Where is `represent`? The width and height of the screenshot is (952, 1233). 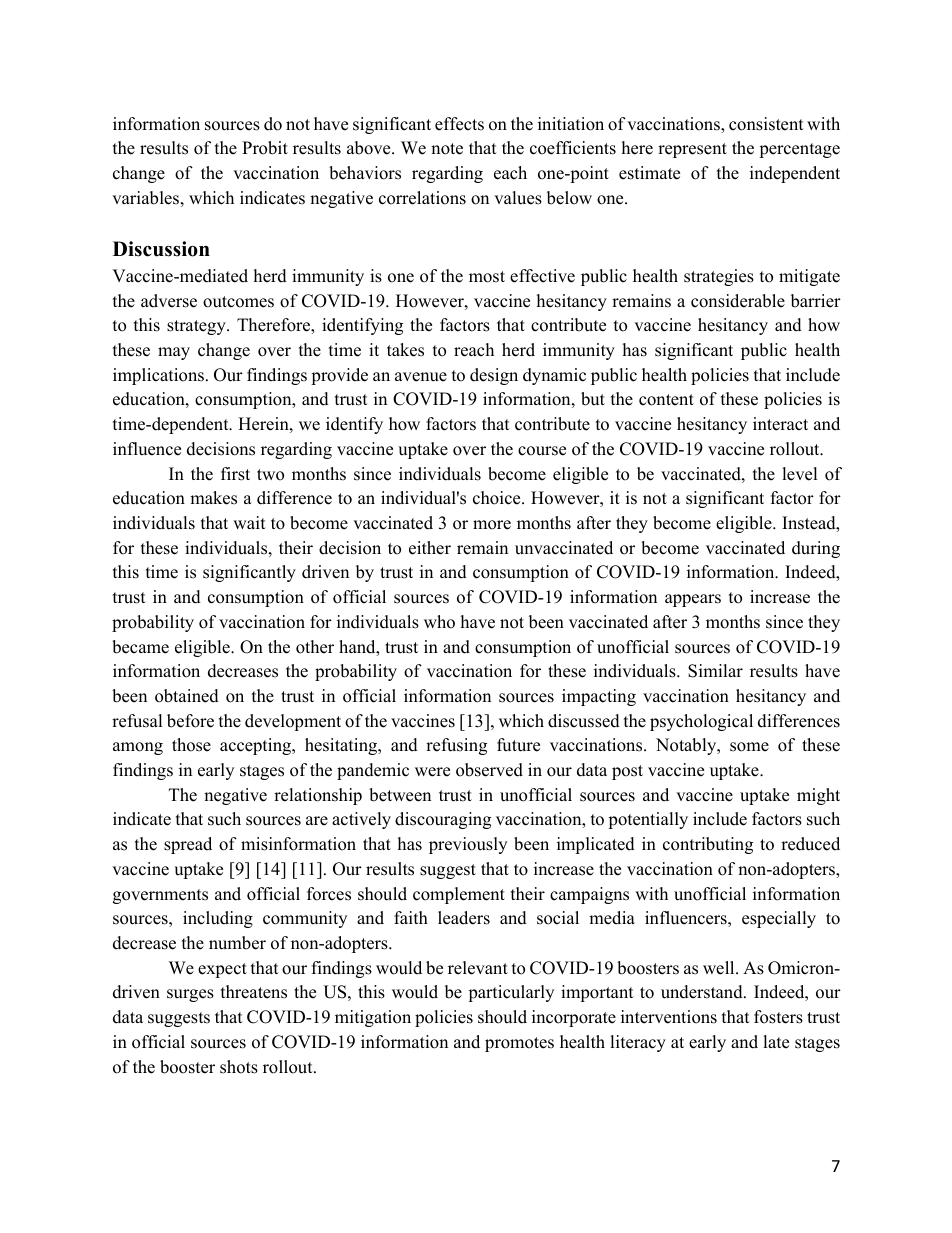
represent is located at coordinates (692, 150).
